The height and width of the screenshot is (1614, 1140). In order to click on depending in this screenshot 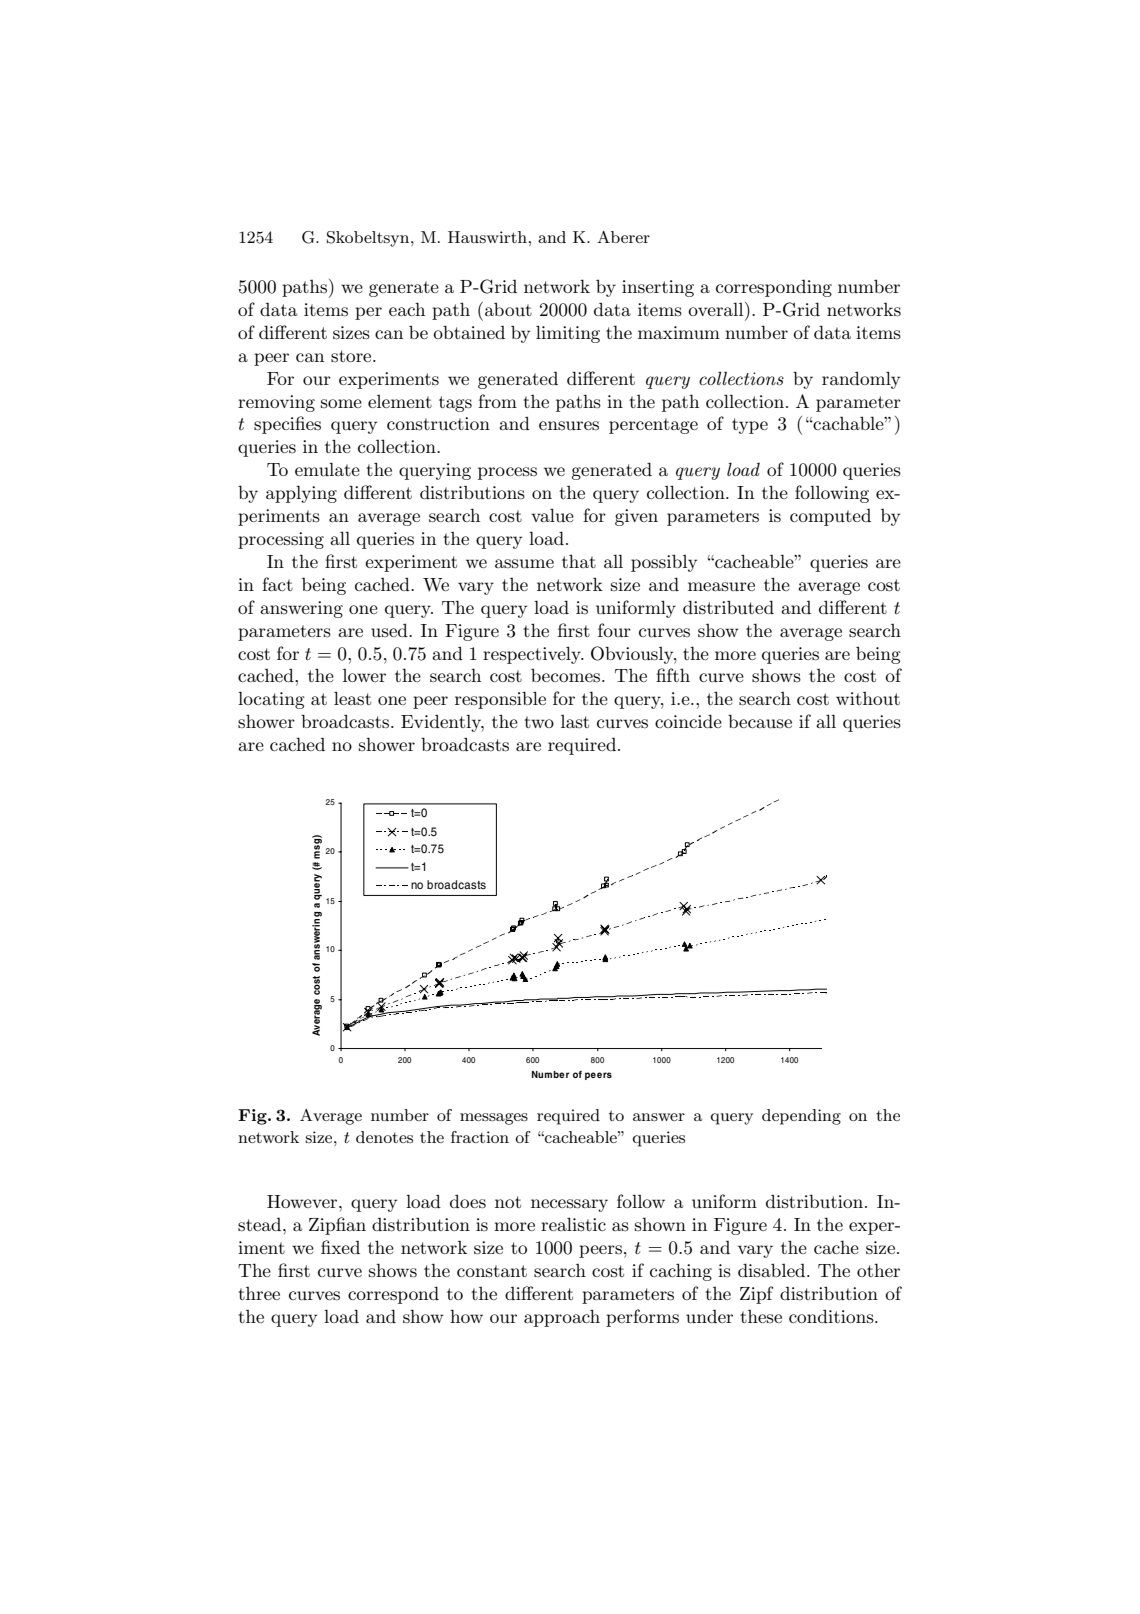, I will do `click(801, 1117)`.
